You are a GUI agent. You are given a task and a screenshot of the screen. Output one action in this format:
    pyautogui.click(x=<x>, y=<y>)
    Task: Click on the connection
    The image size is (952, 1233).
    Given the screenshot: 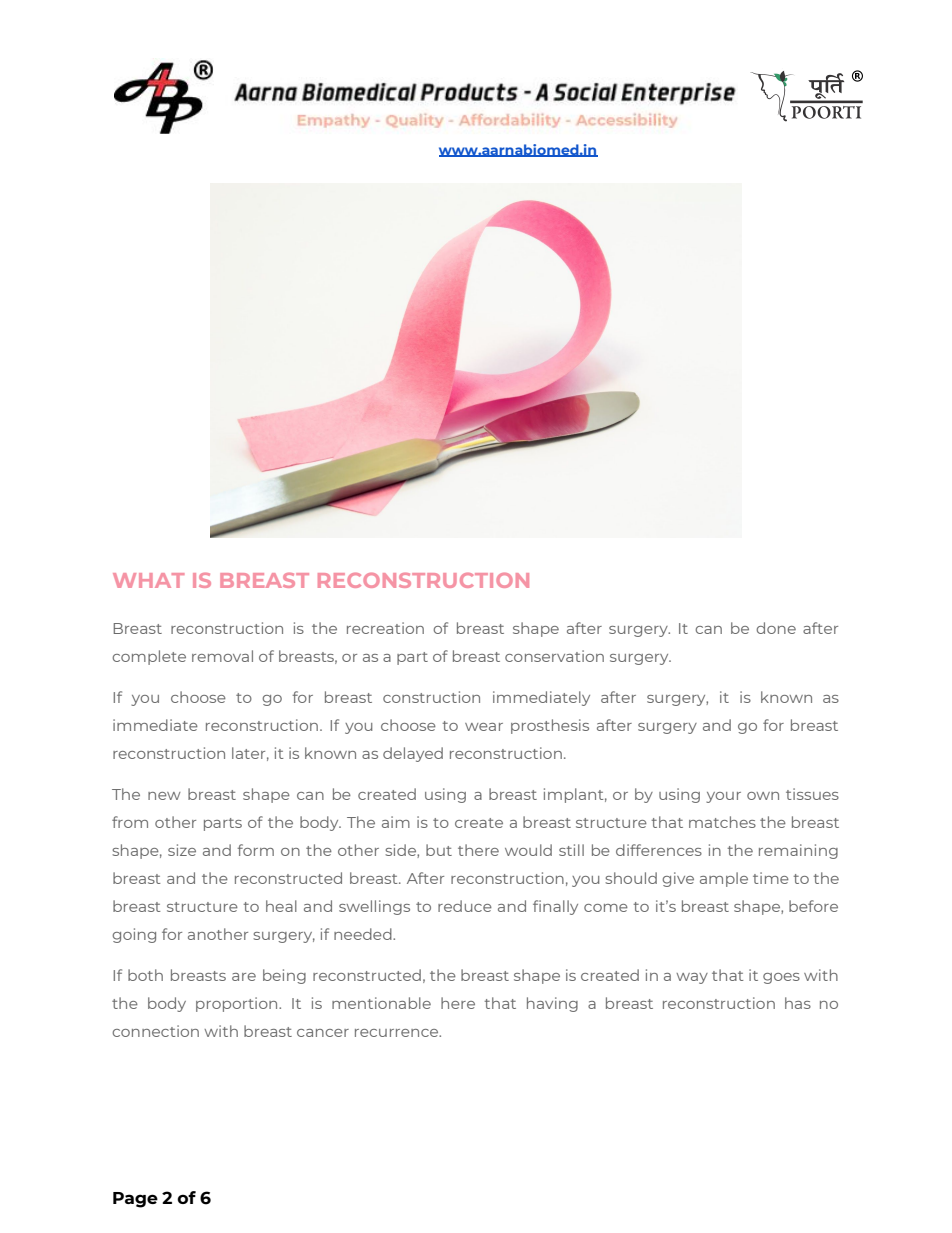 What is the action you would take?
    pyautogui.click(x=155, y=1031)
